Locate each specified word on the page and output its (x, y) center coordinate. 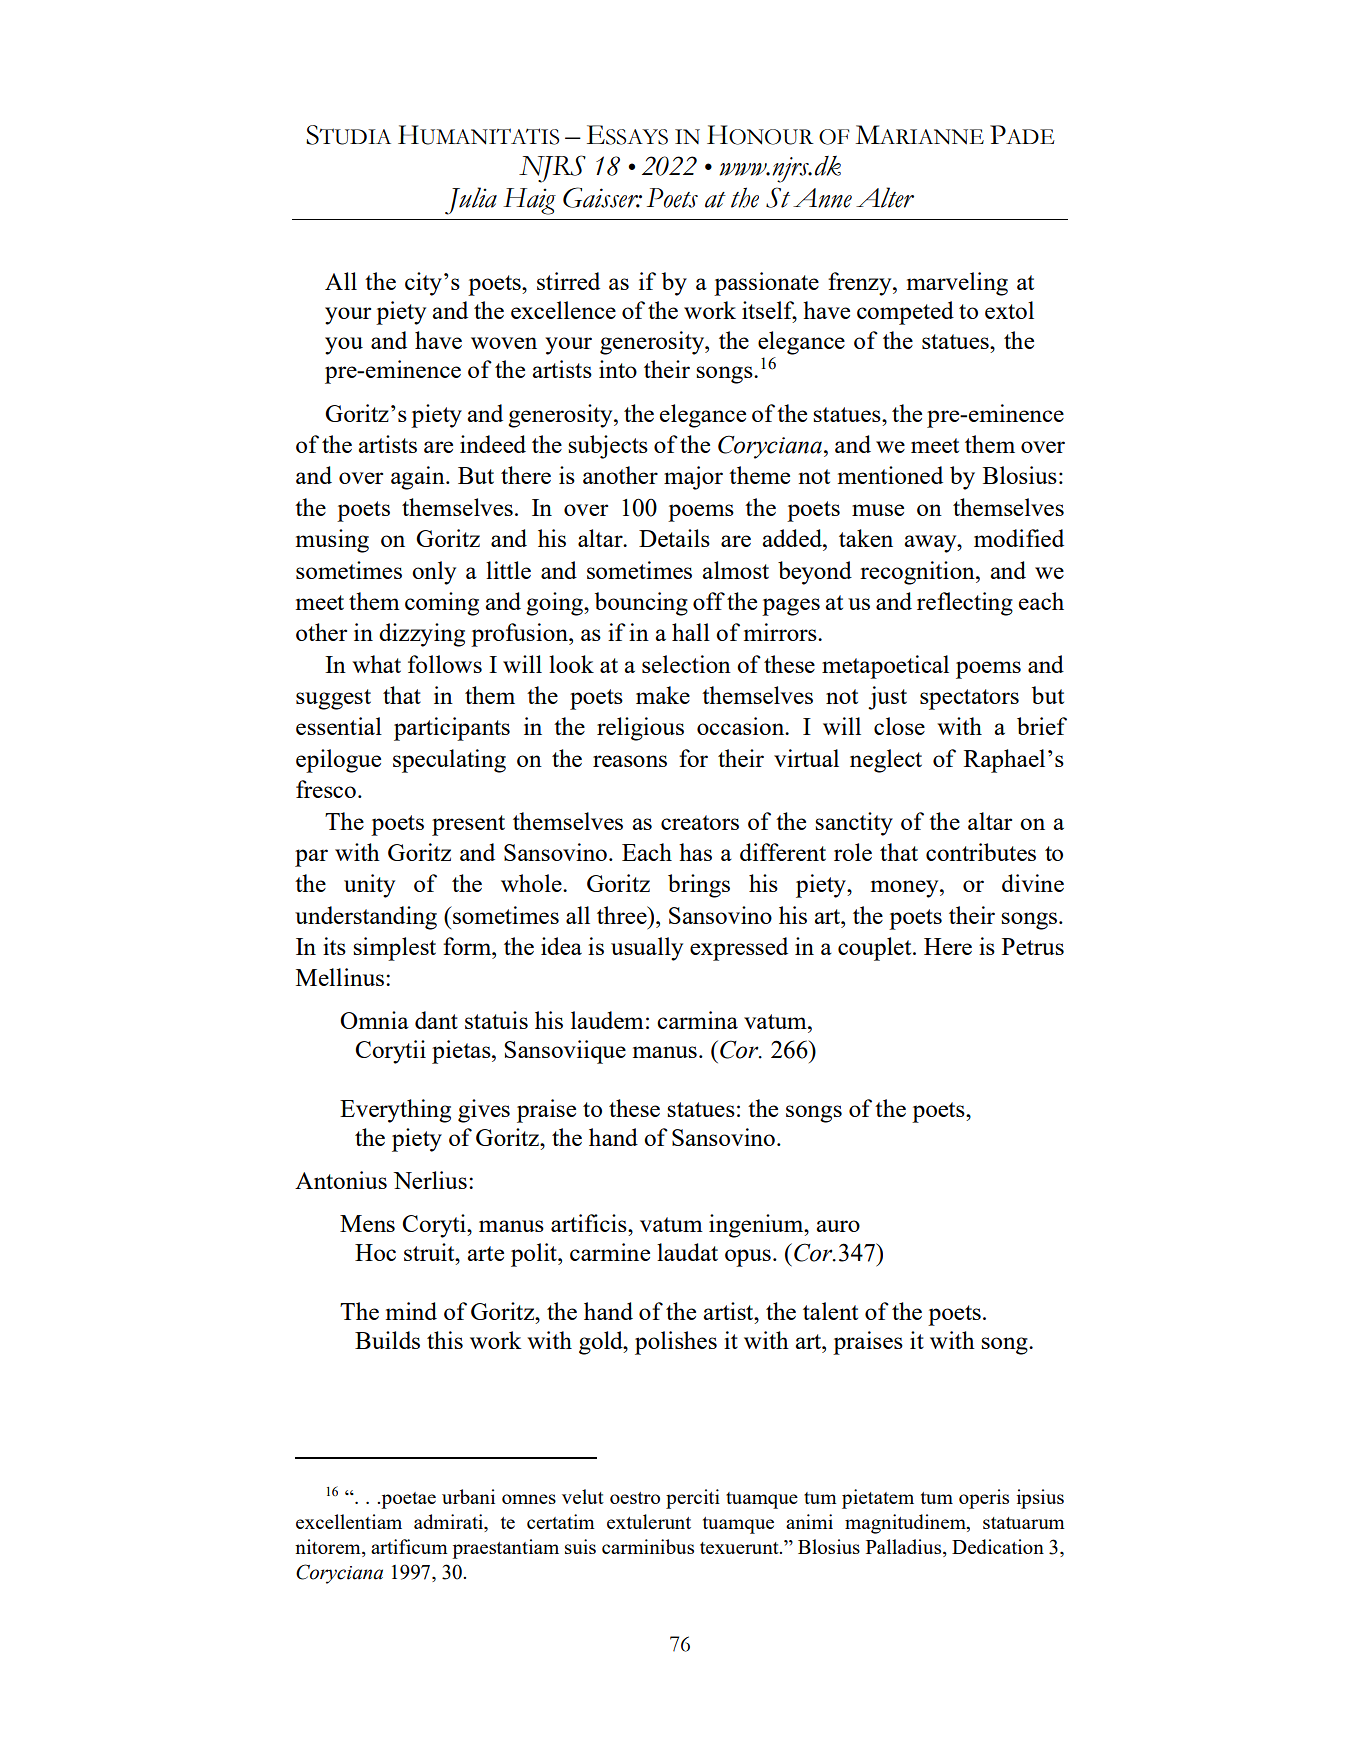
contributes (981, 852)
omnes (529, 1499)
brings (699, 886)
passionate (766, 284)
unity (369, 886)
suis (580, 1546)
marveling (957, 284)
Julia (471, 201)
